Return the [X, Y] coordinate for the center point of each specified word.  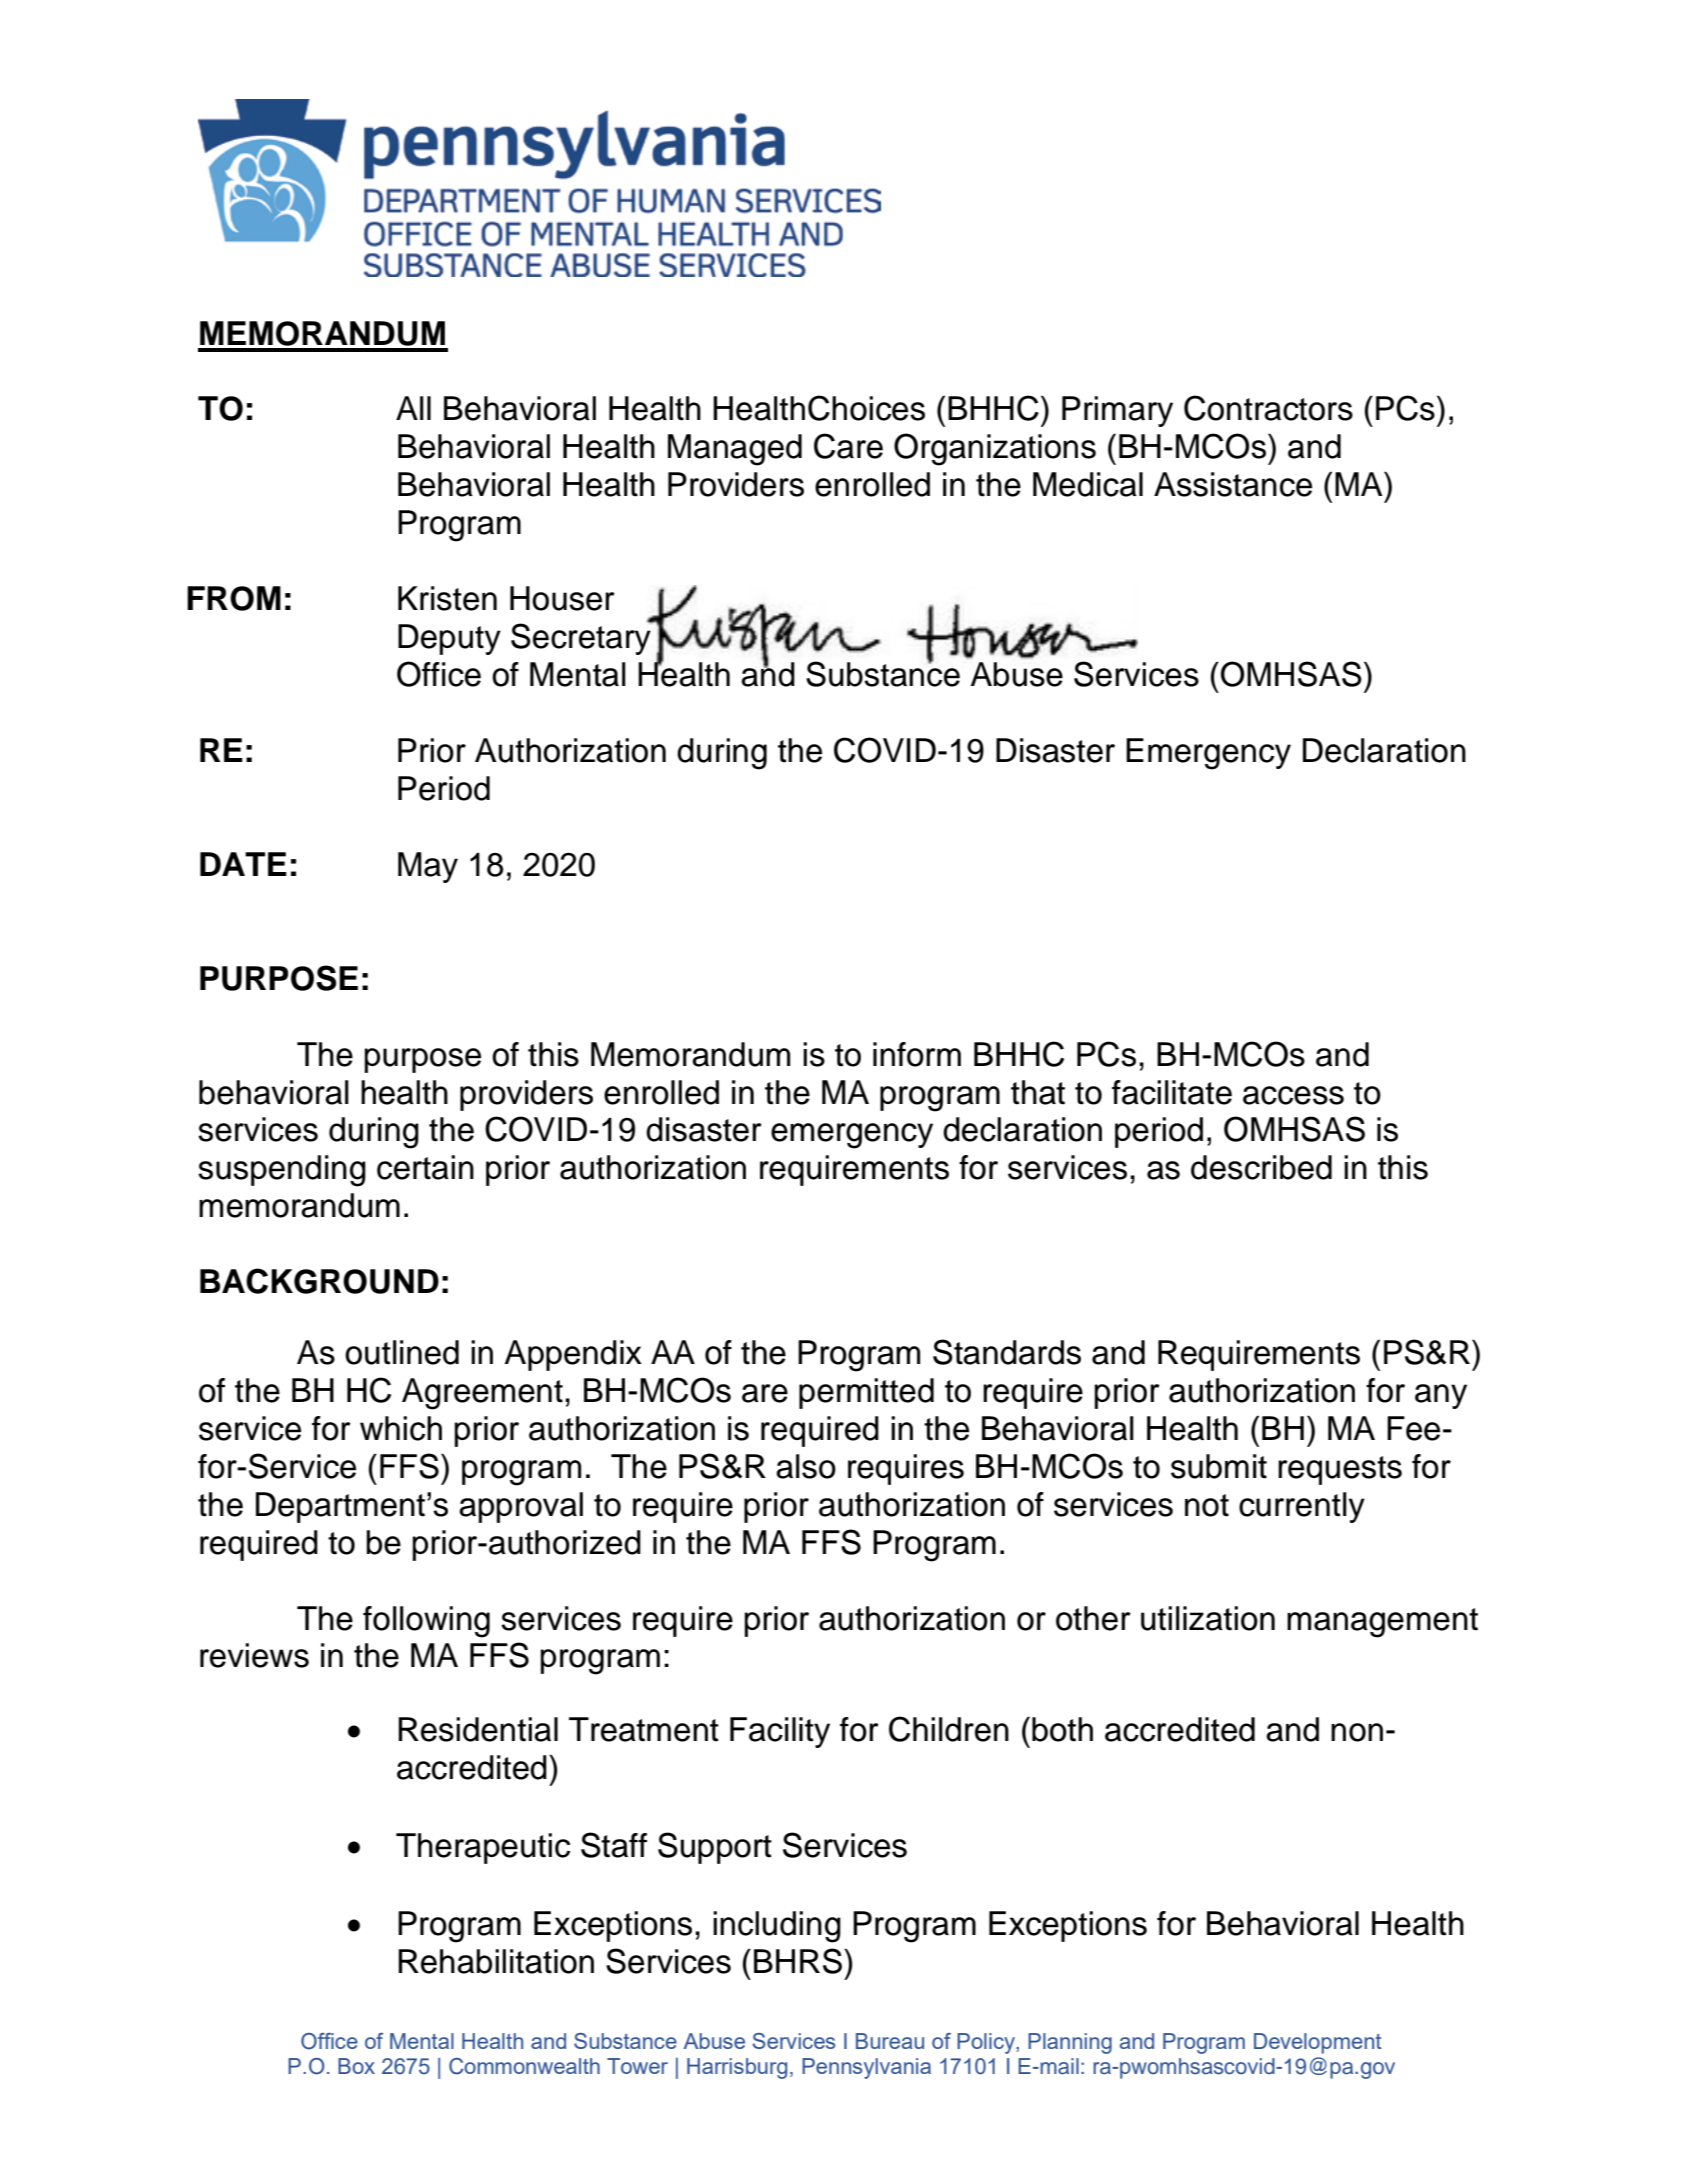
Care [848, 446]
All [413, 408]
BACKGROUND [319, 1281]
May [428, 867]
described [1261, 1167]
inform [917, 1054]
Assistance [1233, 484]
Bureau [890, 2041]
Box [356, 2066]
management [1382, 1623]
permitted [866, 1393]
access [1293, 1095]
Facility [780, 1732]
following [426, 1622]
